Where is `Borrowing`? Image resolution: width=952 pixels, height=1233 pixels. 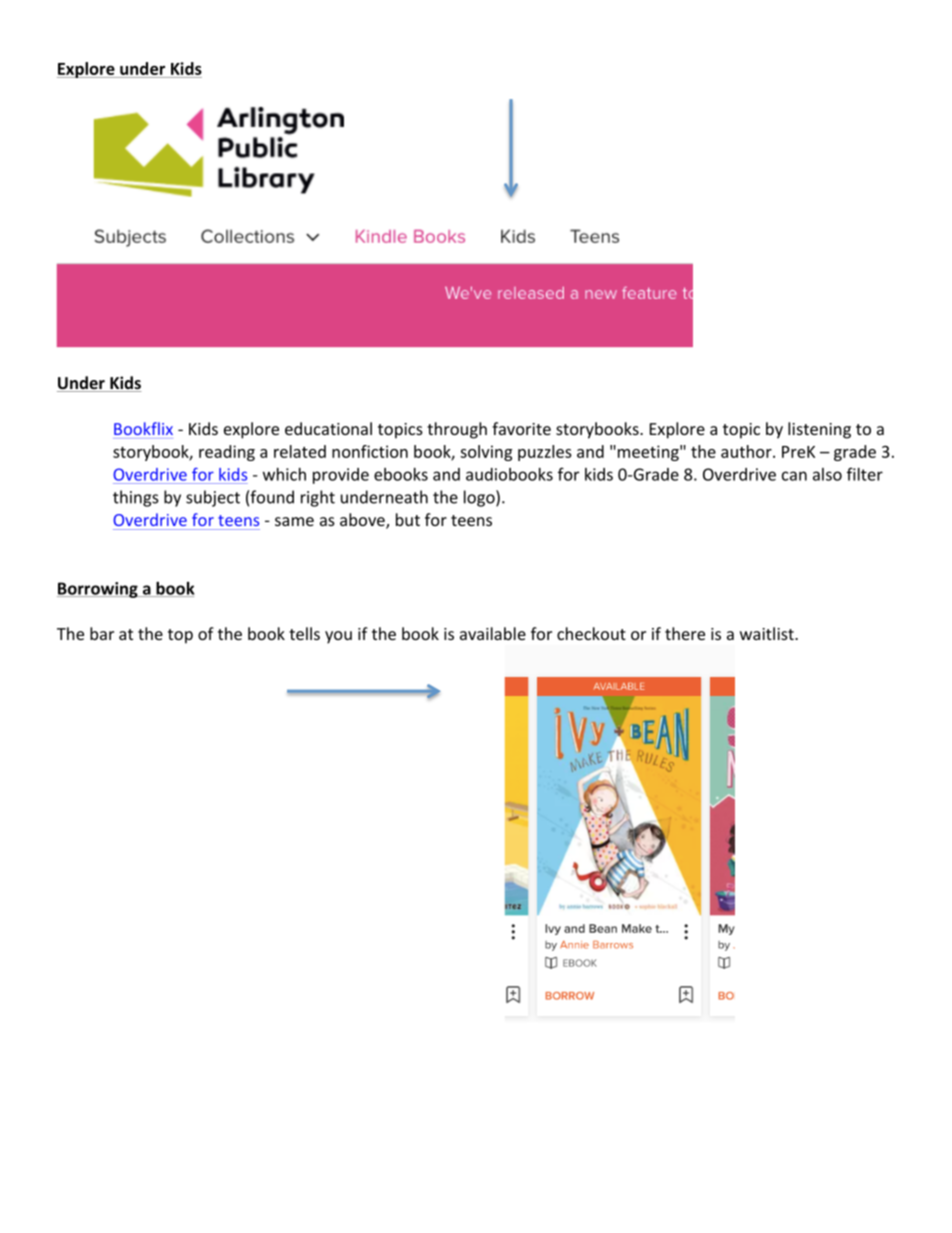
Borrowing is located at coordinates (98, 590).
